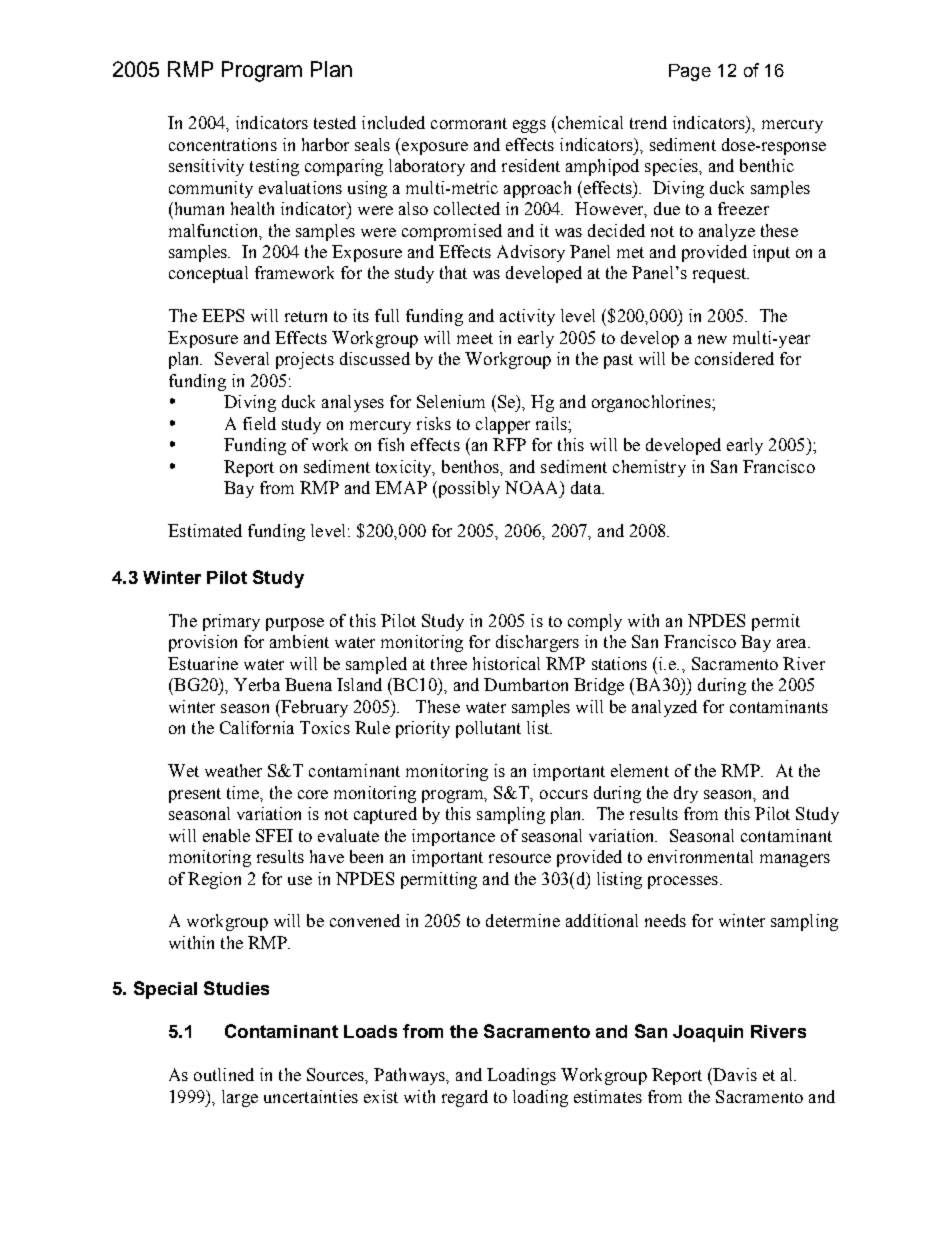 Image resolution: width=952 pixels, height=1233 pixels. I want to click on area, so click(793, 643).
